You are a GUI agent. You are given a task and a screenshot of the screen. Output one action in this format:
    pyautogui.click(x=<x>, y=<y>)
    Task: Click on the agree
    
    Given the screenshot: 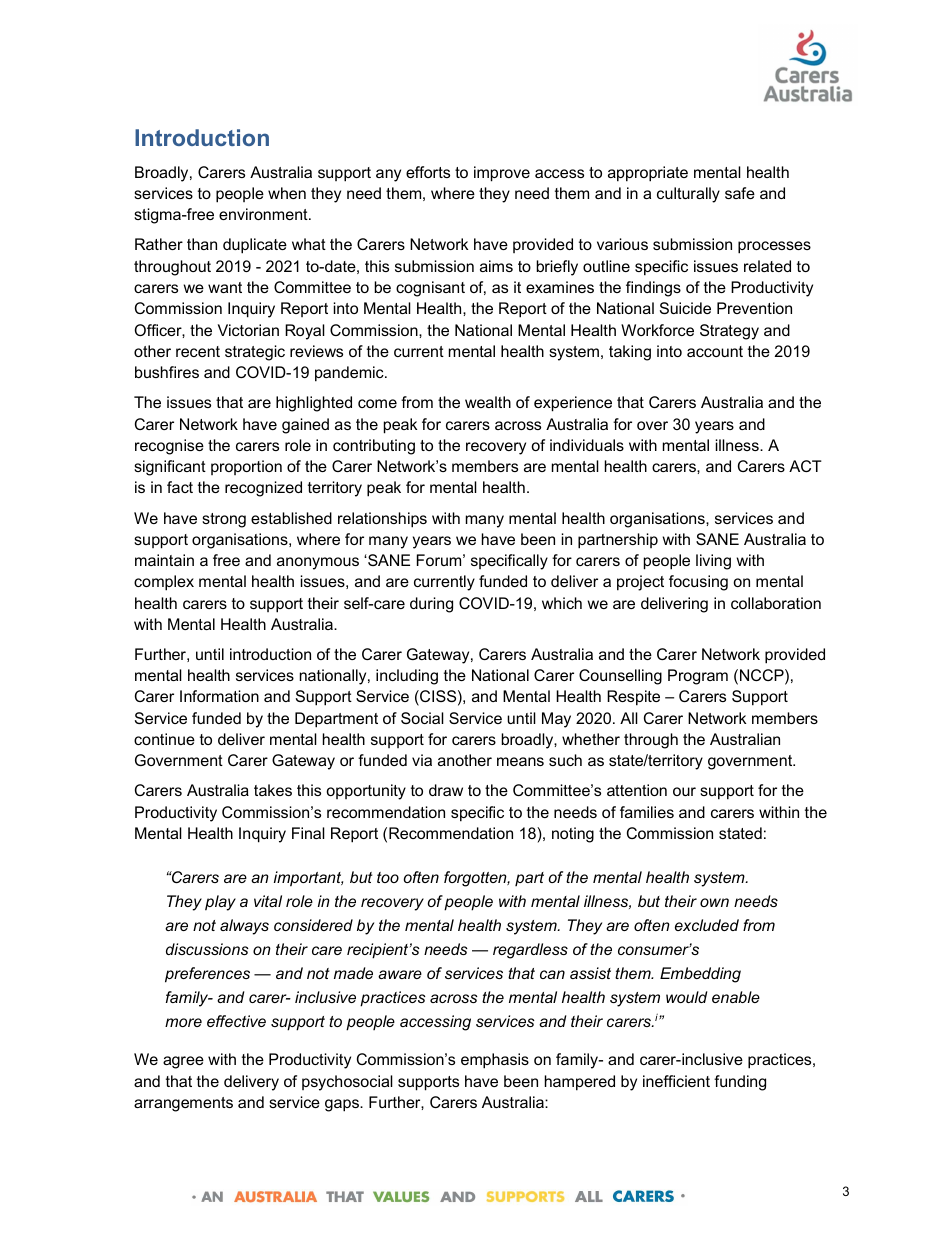 What is the action you would take?
    pyautogui.click(x=183, y=1062)
